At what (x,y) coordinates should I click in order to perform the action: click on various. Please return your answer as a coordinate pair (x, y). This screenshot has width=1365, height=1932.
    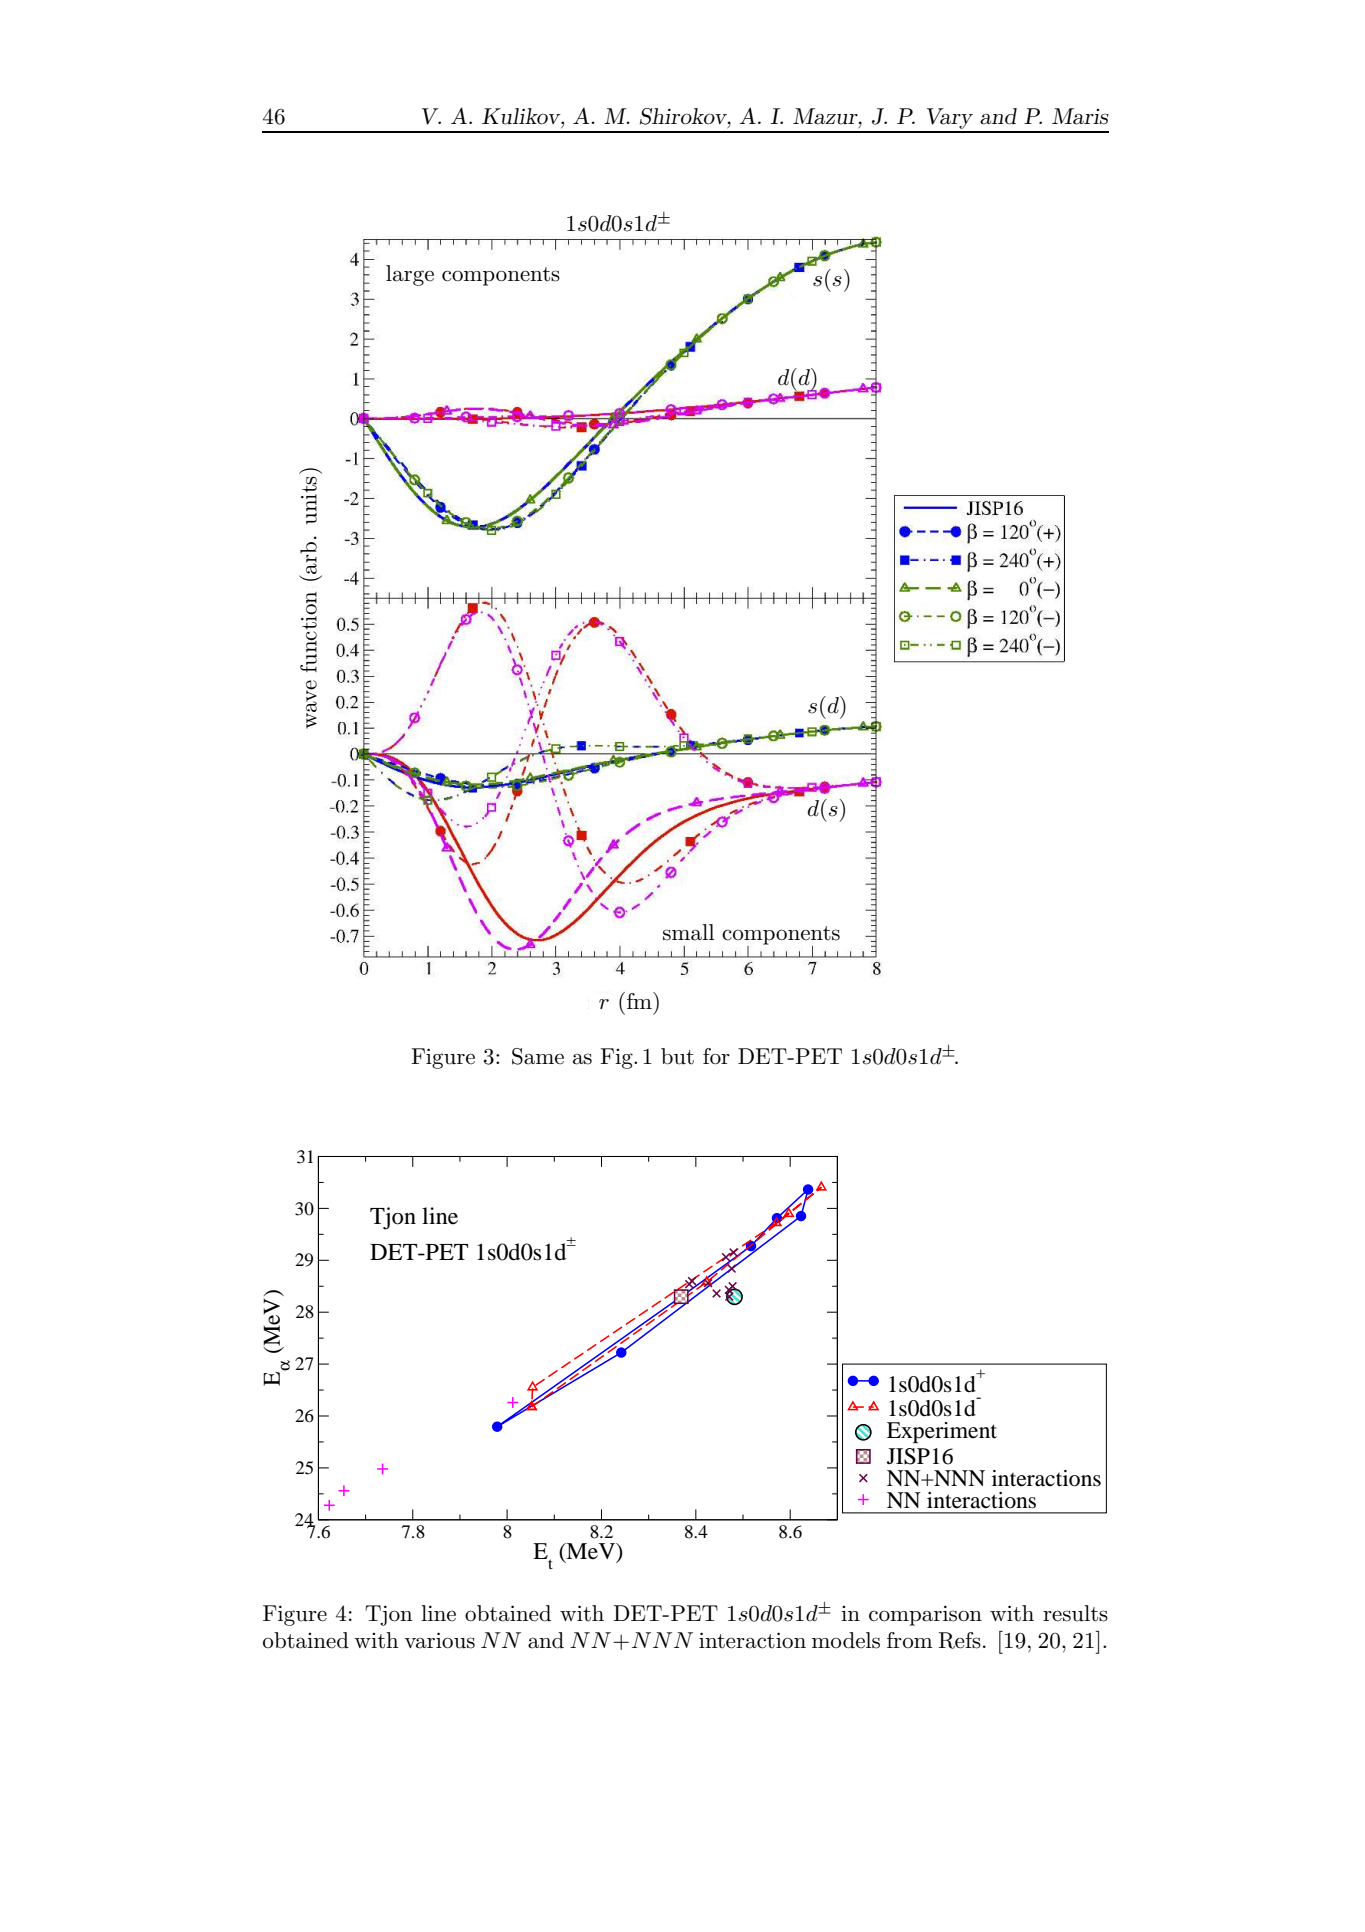
    Looking at the image, I should click on (439, 1640).
